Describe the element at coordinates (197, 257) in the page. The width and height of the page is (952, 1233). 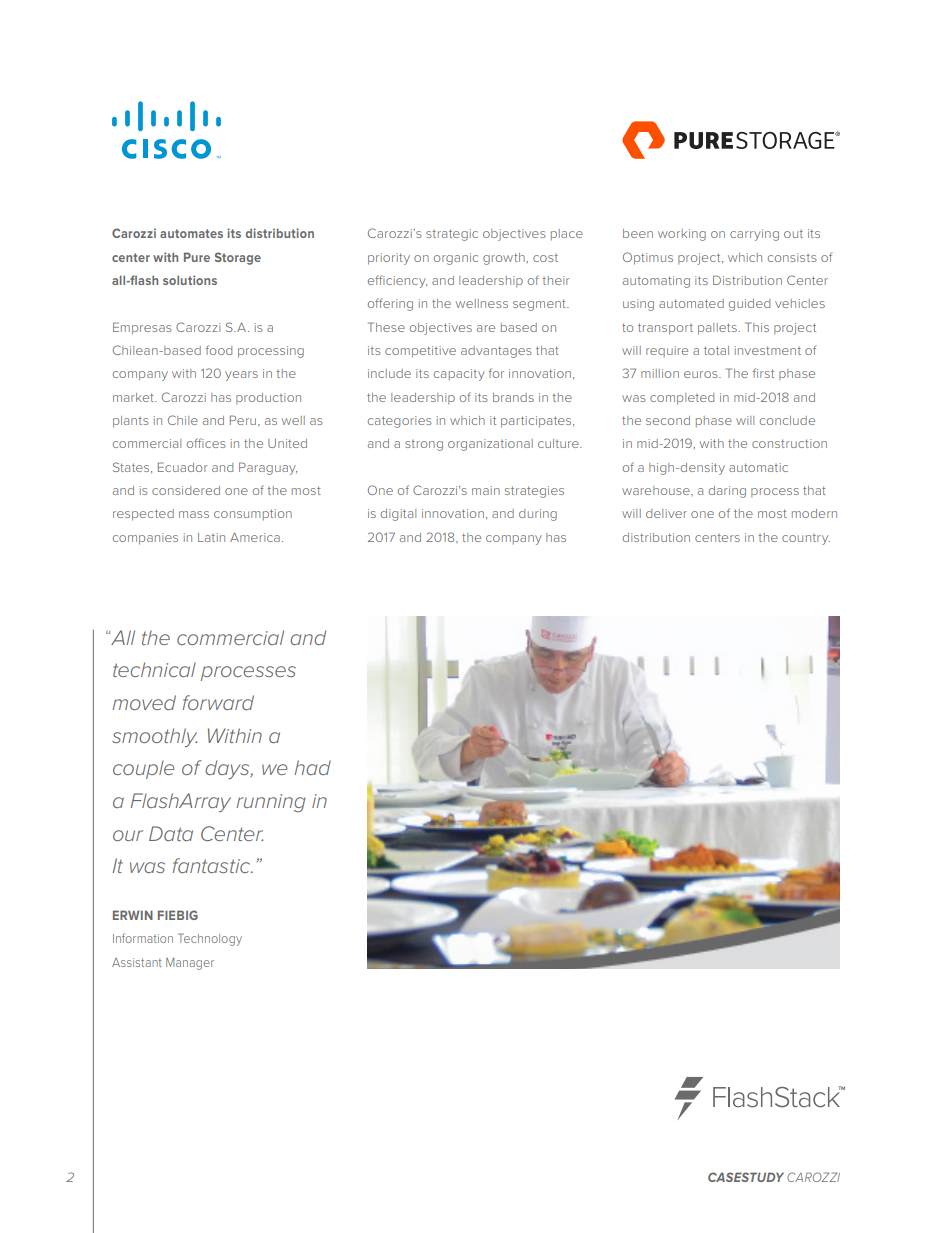
I see `Pure` at that location.
